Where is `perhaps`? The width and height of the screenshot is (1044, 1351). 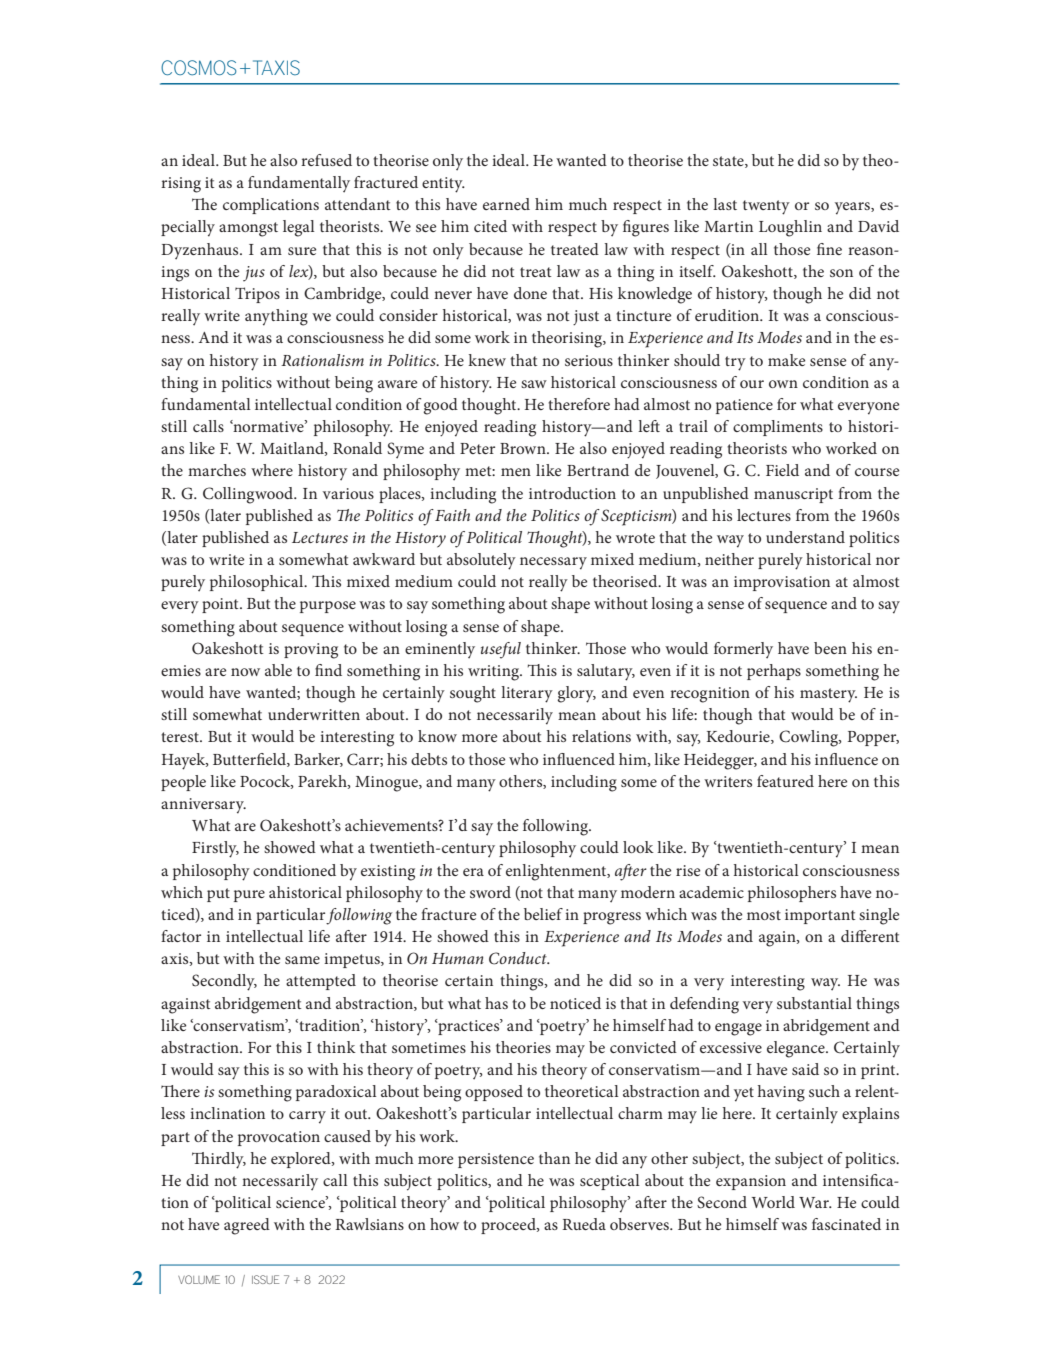
perhaps is located at coordinates (774, 672).
